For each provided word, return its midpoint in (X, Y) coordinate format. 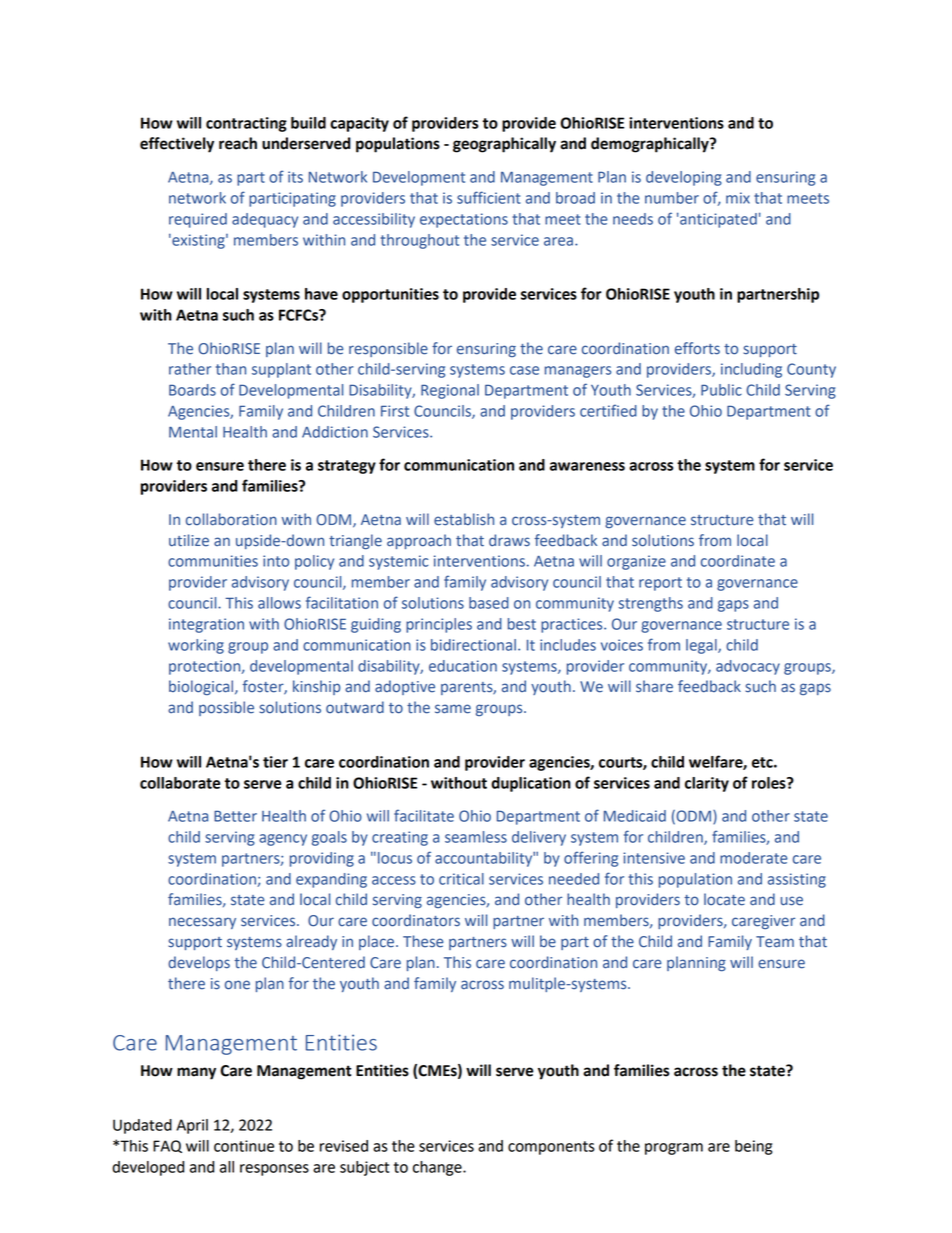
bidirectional (473, 645)
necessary (202, 923)
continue (244, 1146)
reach (238, 143)
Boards (192, 390)
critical (461, 879)
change (438, 1168)
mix (738, 198)
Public (721, 390)
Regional (450, 391)
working (196, 646)
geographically (504, 145)
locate (724, 899)
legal (702, 646)
